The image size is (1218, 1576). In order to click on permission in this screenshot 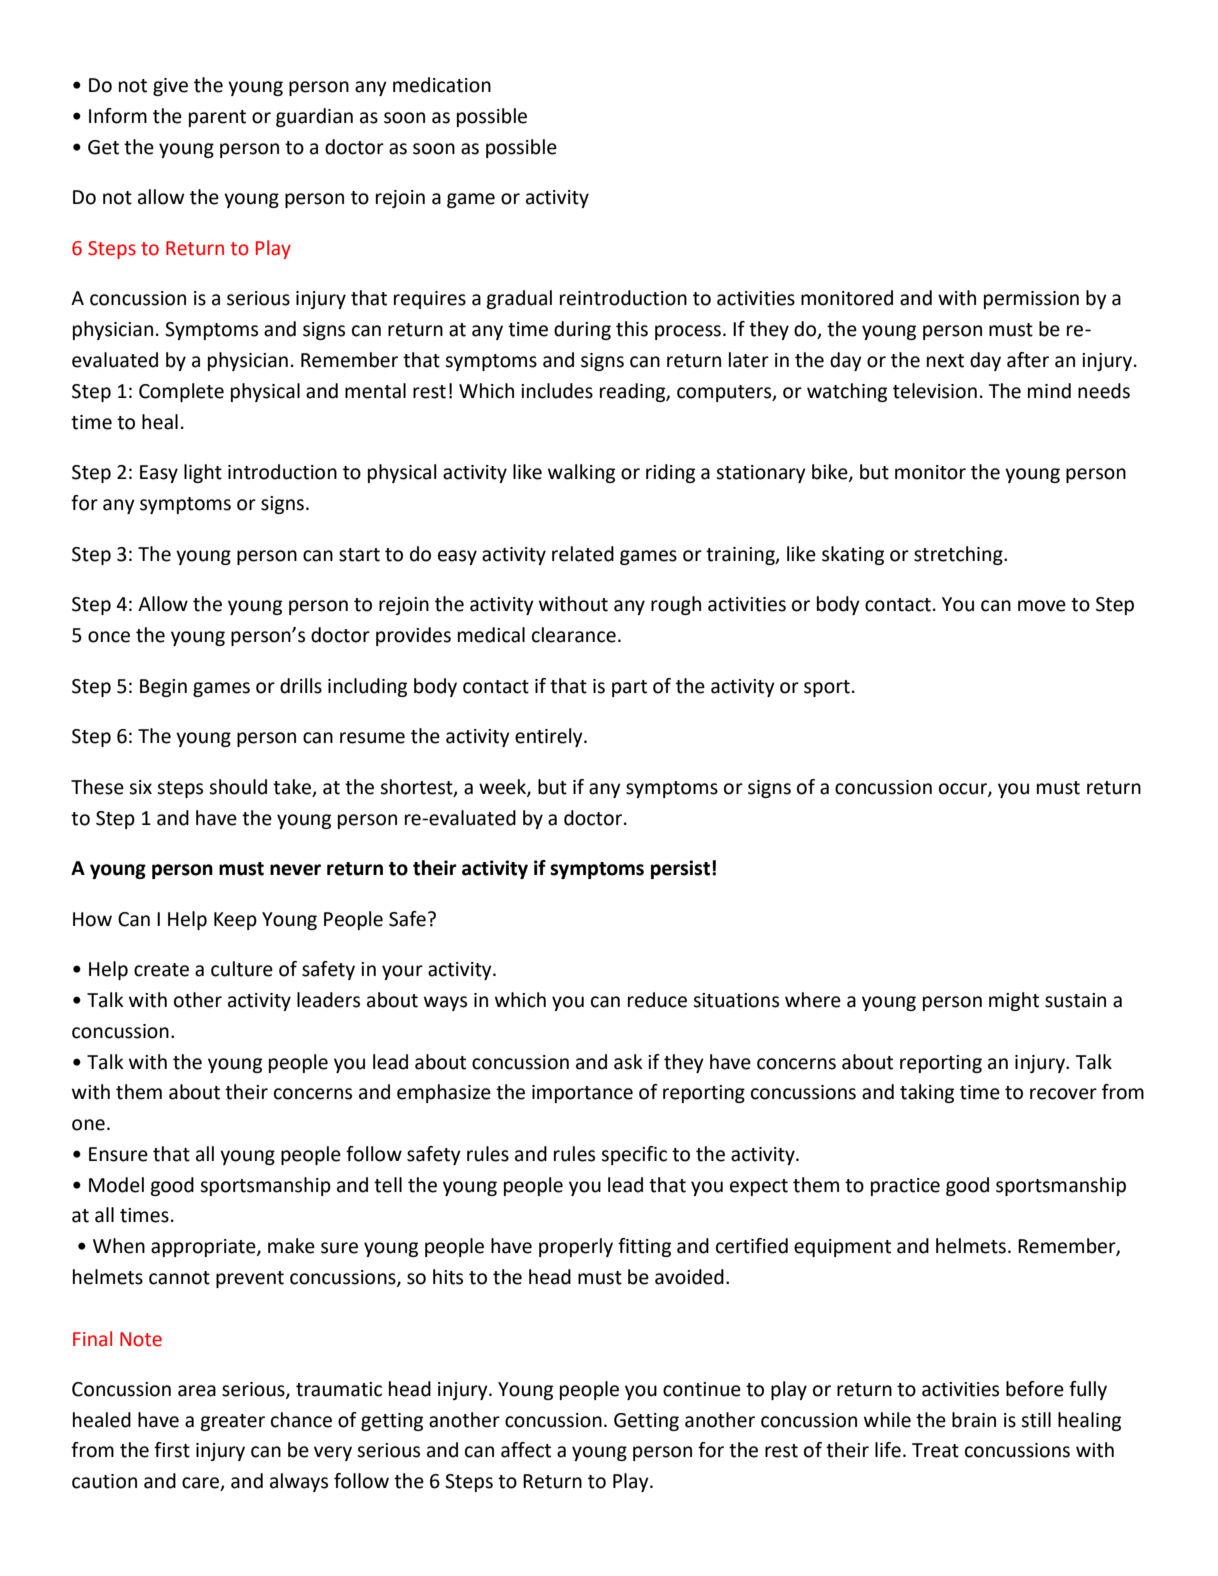, I will do `click(1031, 300)`.
